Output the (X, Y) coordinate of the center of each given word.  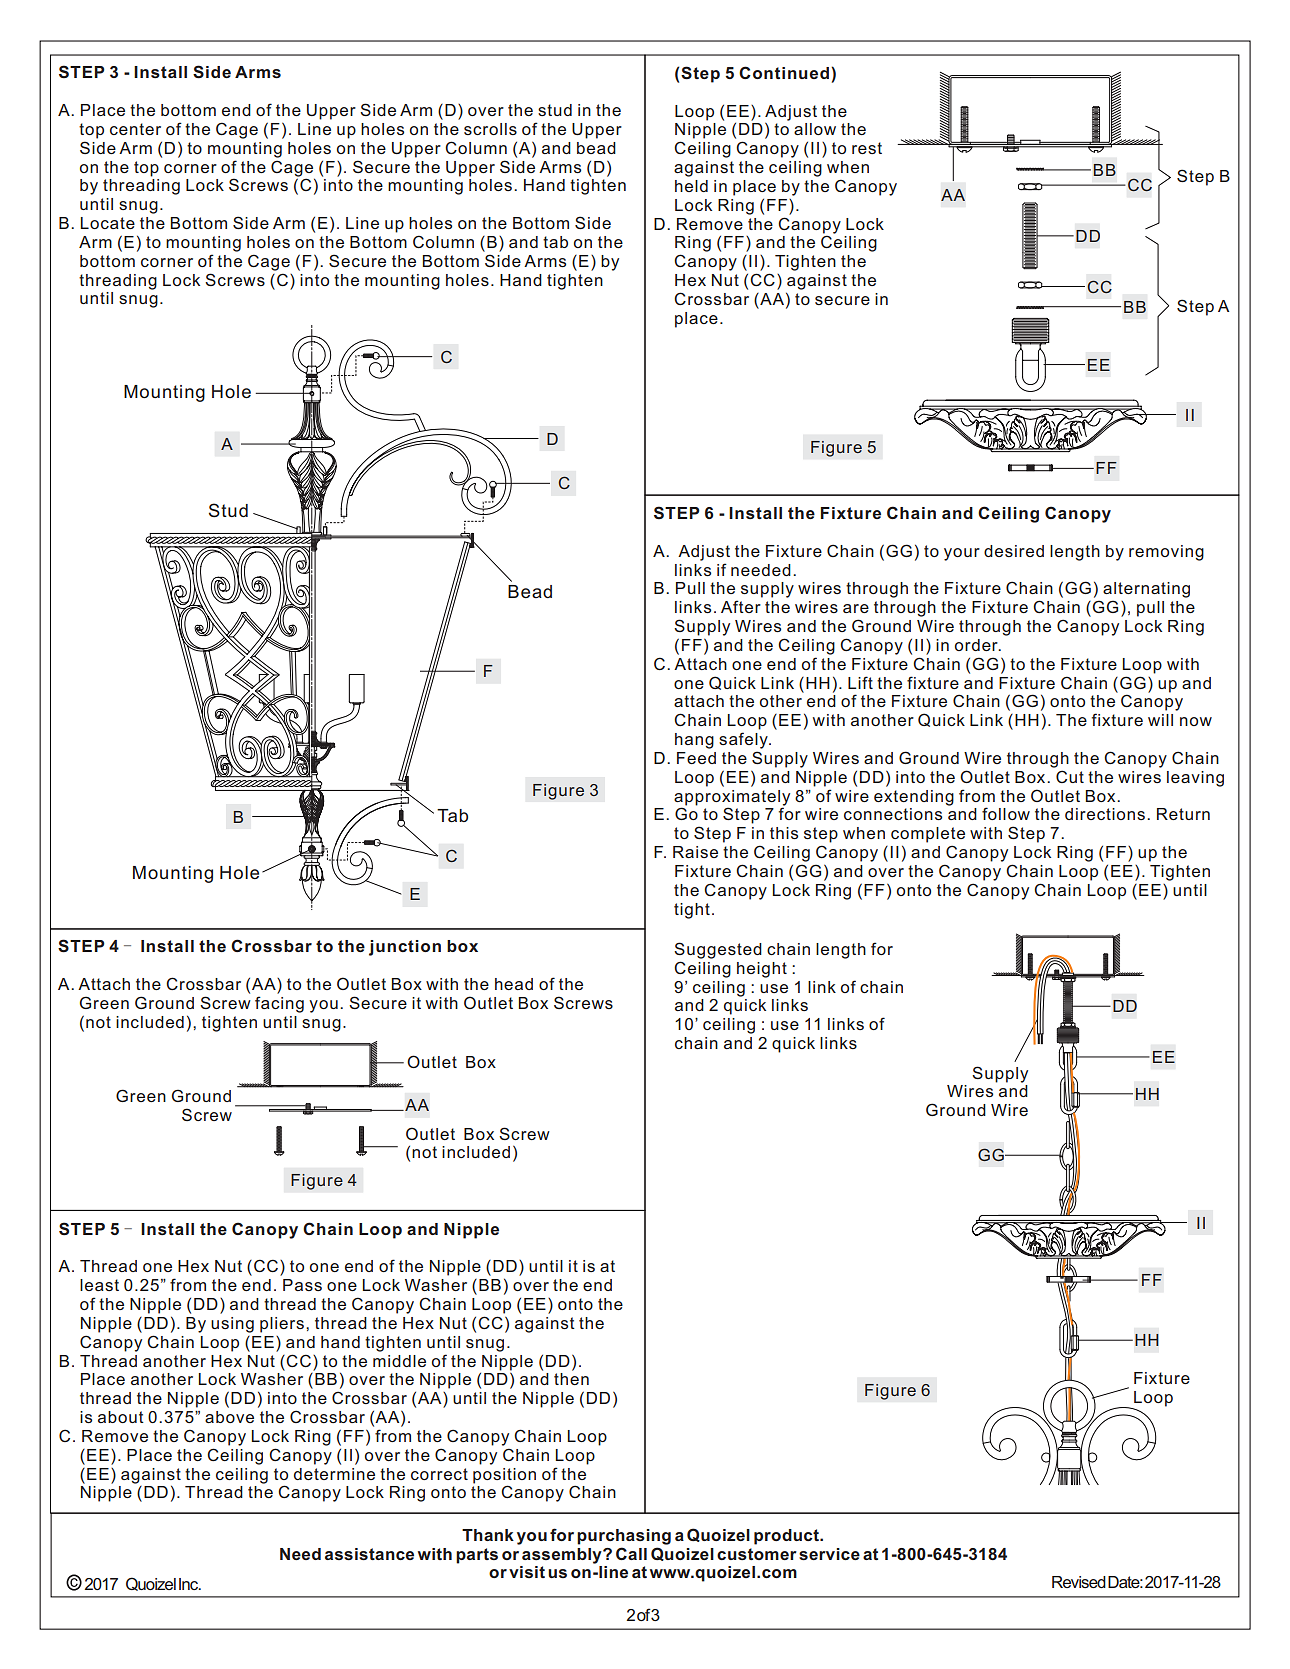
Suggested (718, 950)
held (691, 186)
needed (761, 570)
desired (1014, 551)
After (741, 606)
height (762, 970)
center (135, 129)
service (829, 1554)
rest (867, 148)
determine (334, 1474)
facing (279, 1004)
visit (527, 1572)
